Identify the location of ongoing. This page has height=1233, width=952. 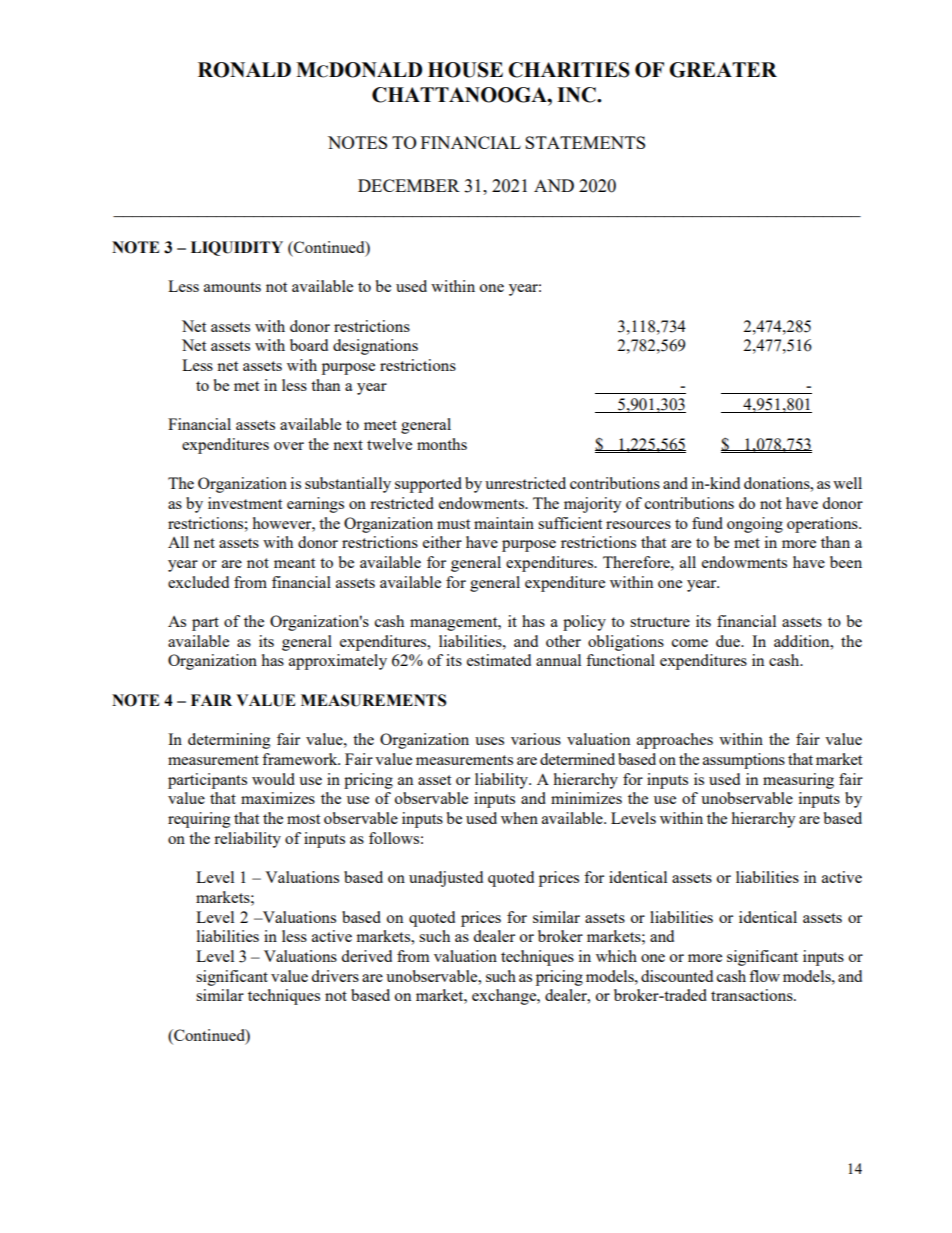
(755, 525).
